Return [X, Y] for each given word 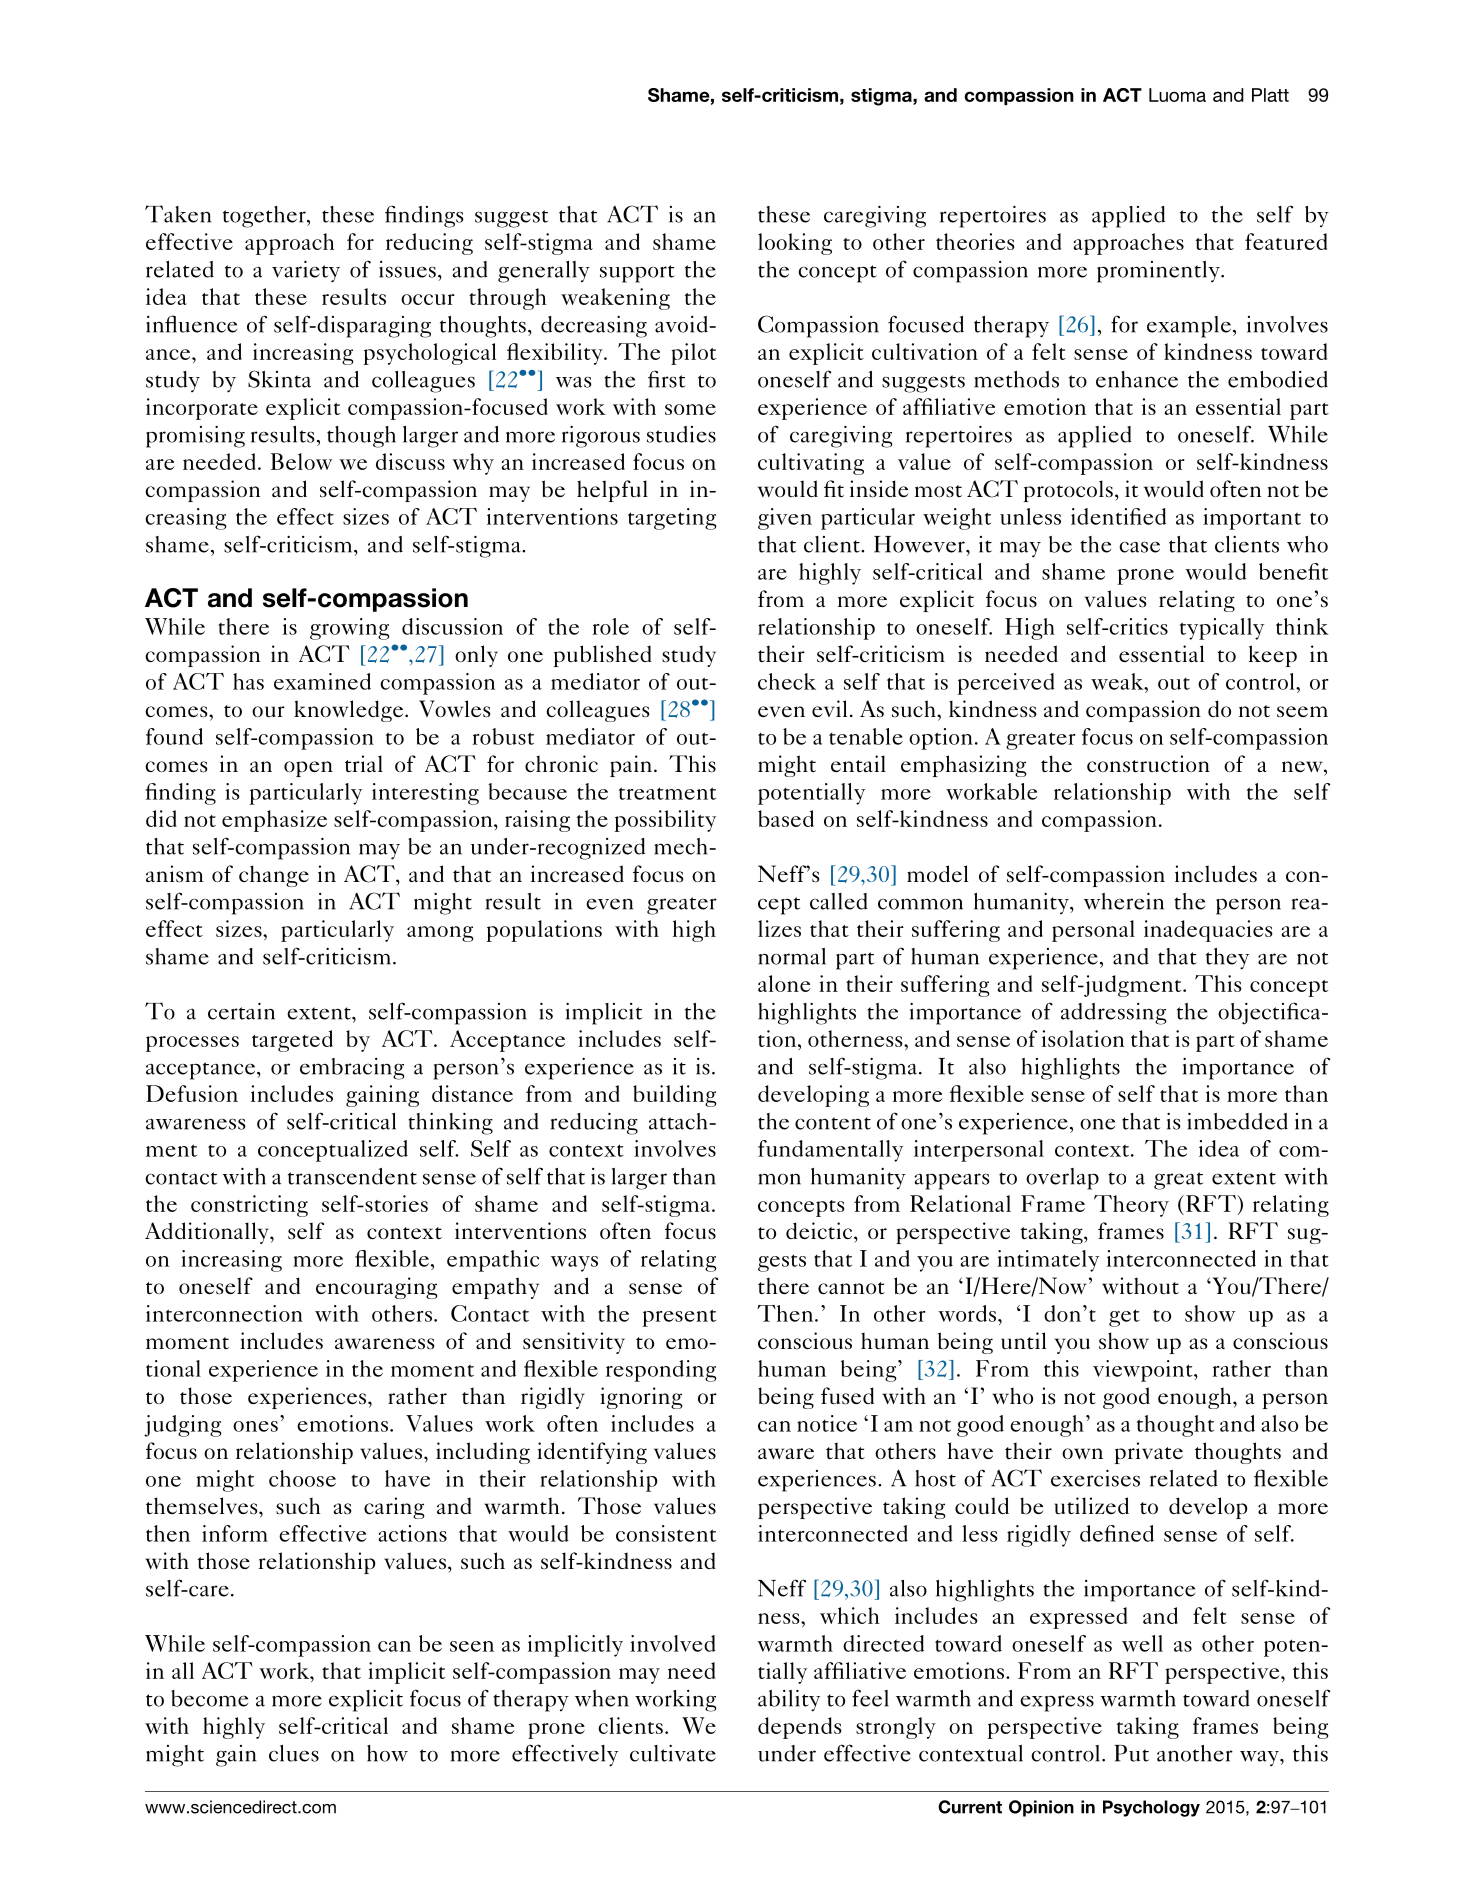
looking [795, 244]
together [265, 217]
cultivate [673, 1753]
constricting [249, 1206]
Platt [1270, 95]
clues [294, 1753]
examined [322, 681]
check [787, 681]
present [679, 1318]
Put [1131, 1753]
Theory [1131, 1206]
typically [1222, 629]
